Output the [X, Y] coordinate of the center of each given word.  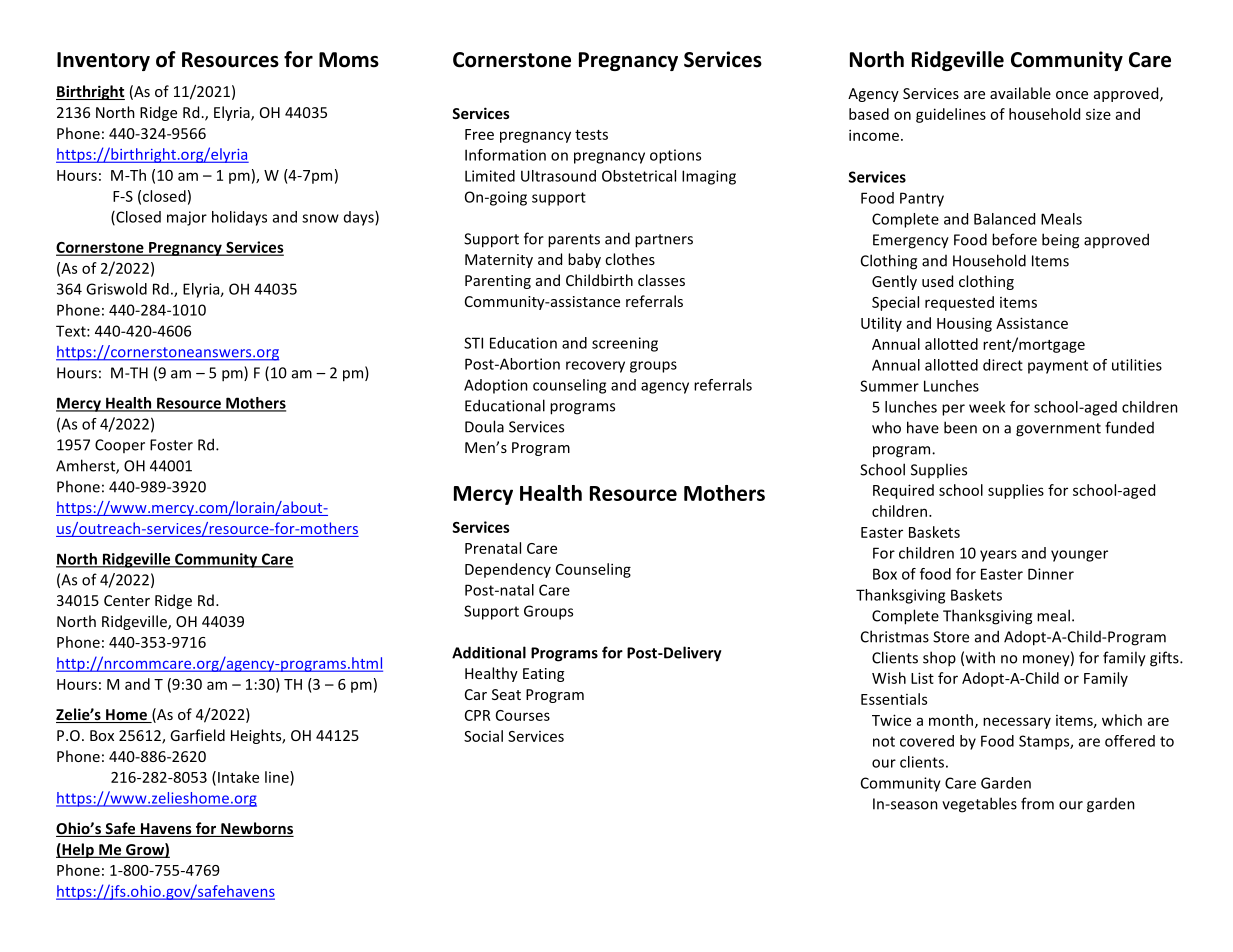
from [1037, 803]
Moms [349, 60]
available [1020, 93]
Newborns [256, 829]
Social [483, 736]
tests [591, 135]
